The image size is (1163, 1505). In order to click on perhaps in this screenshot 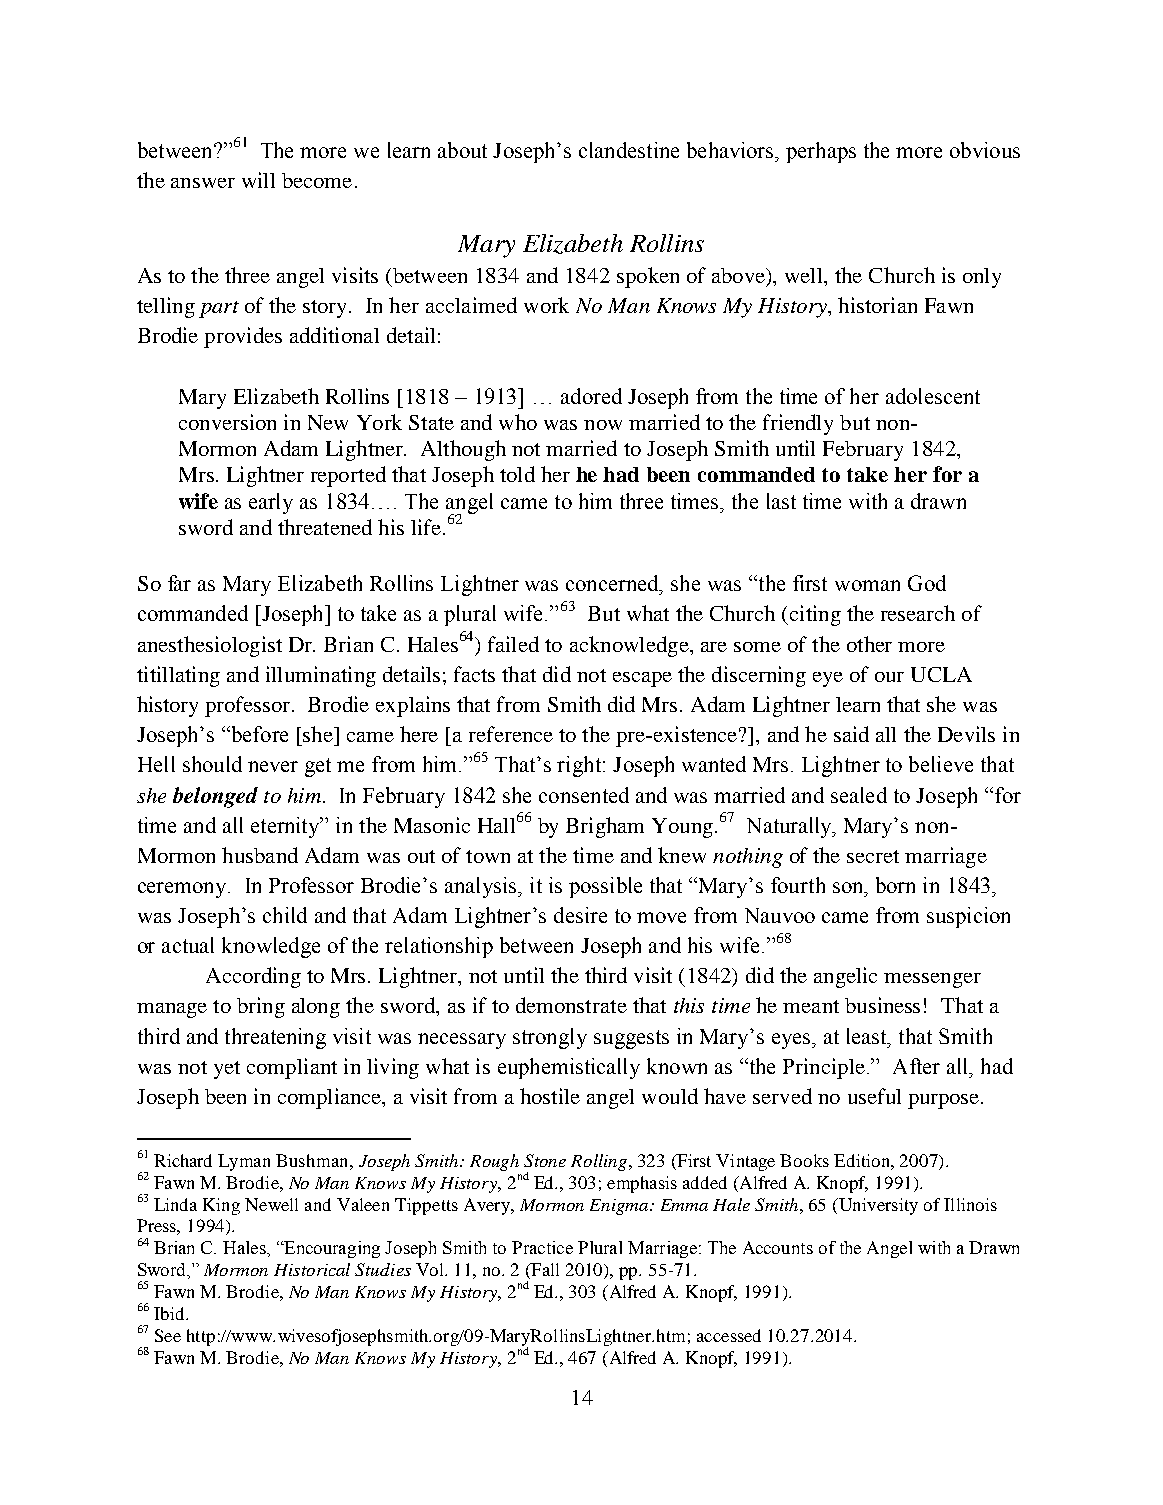, I will do `click(821, 152)`.
